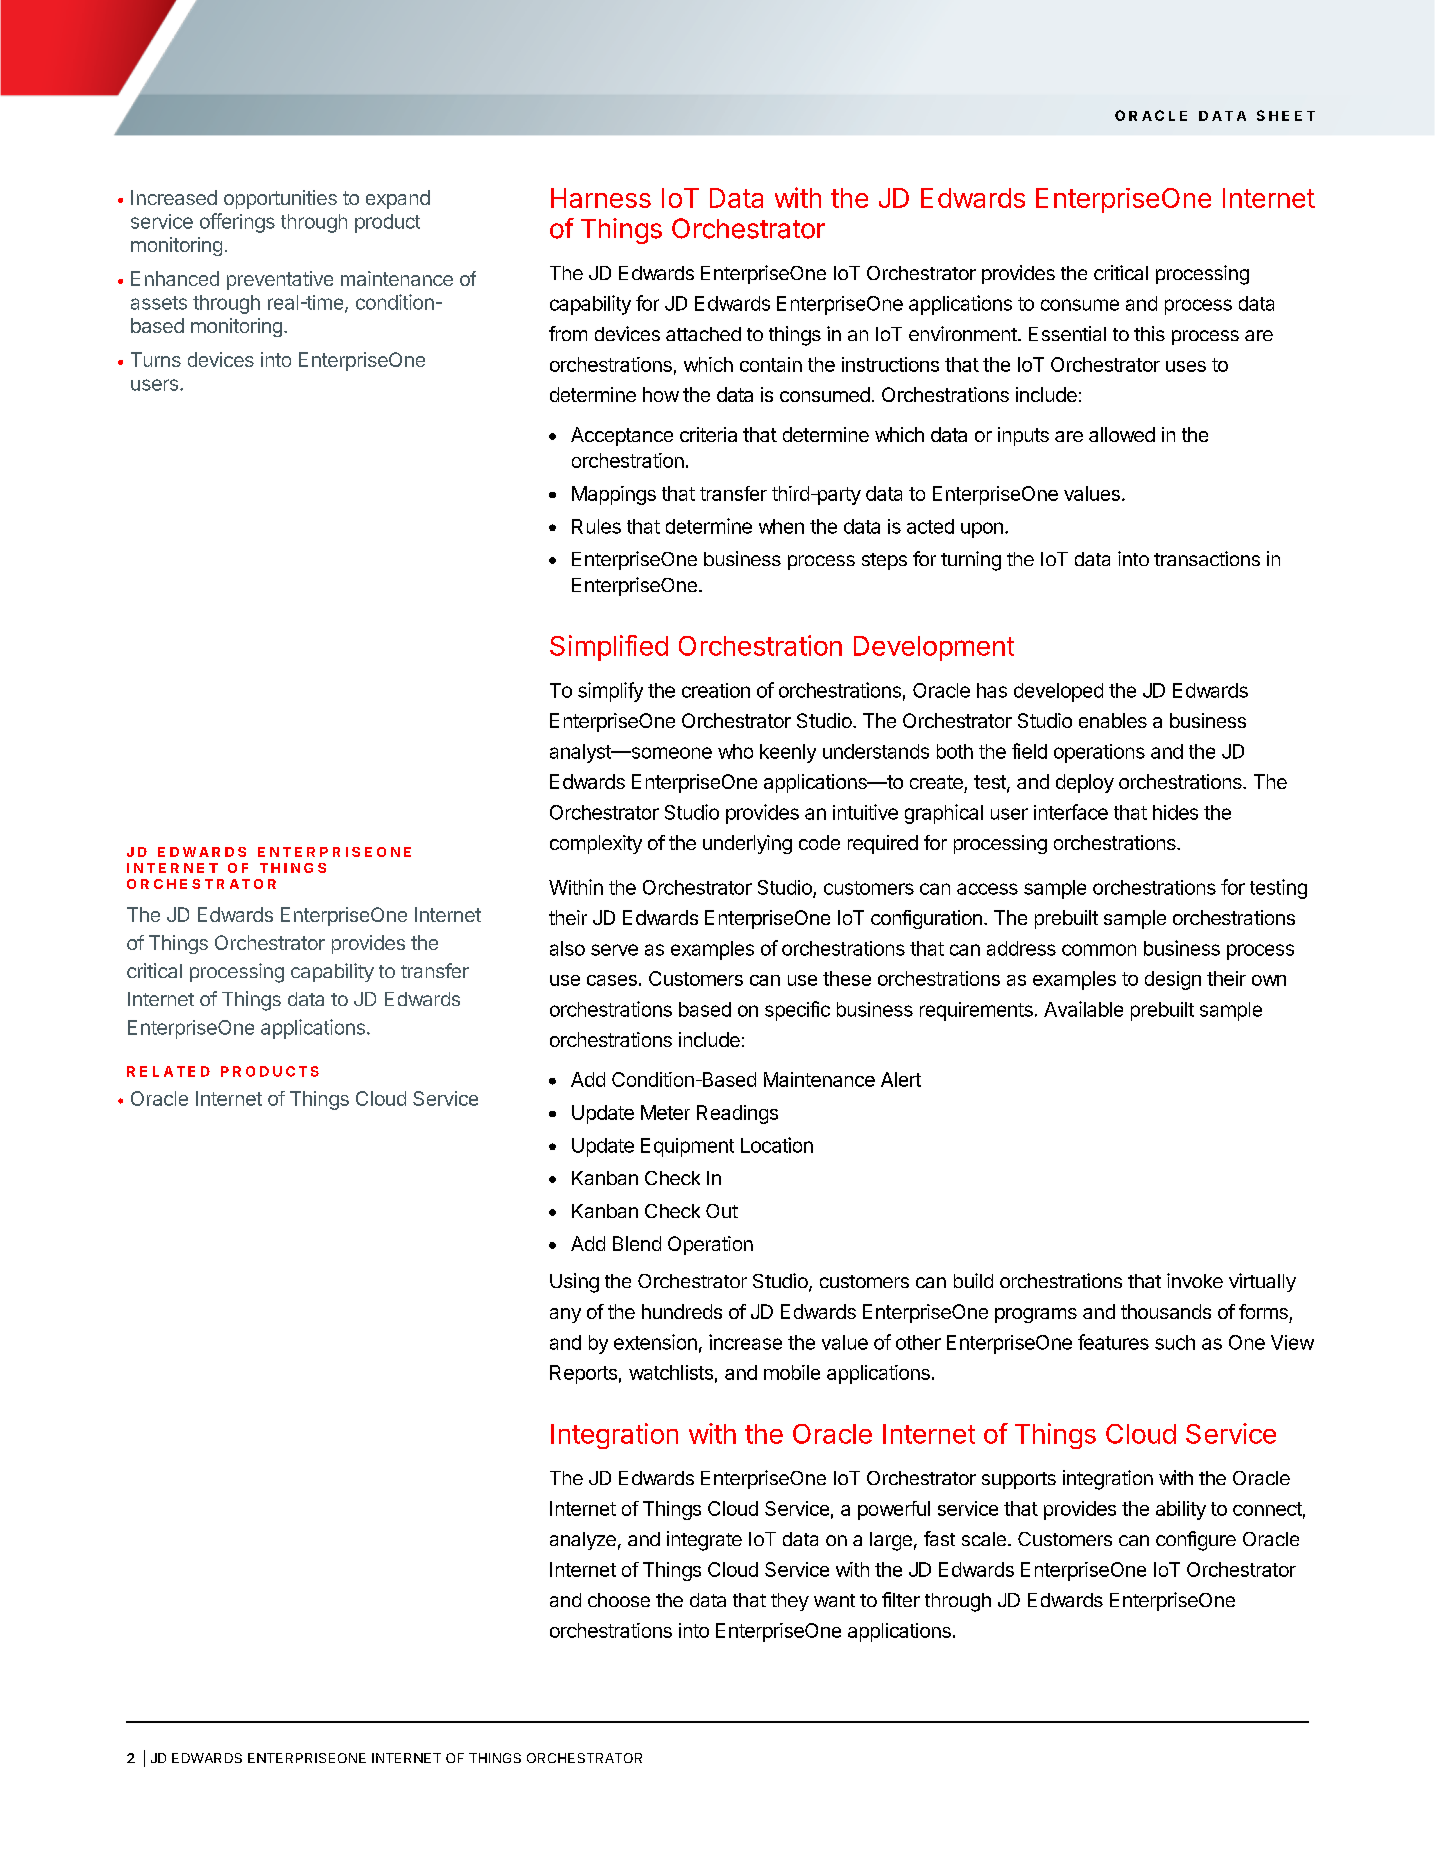 This screenshot has height=1857, width=1435. I want to click on analyze, so click(583, 1541).
